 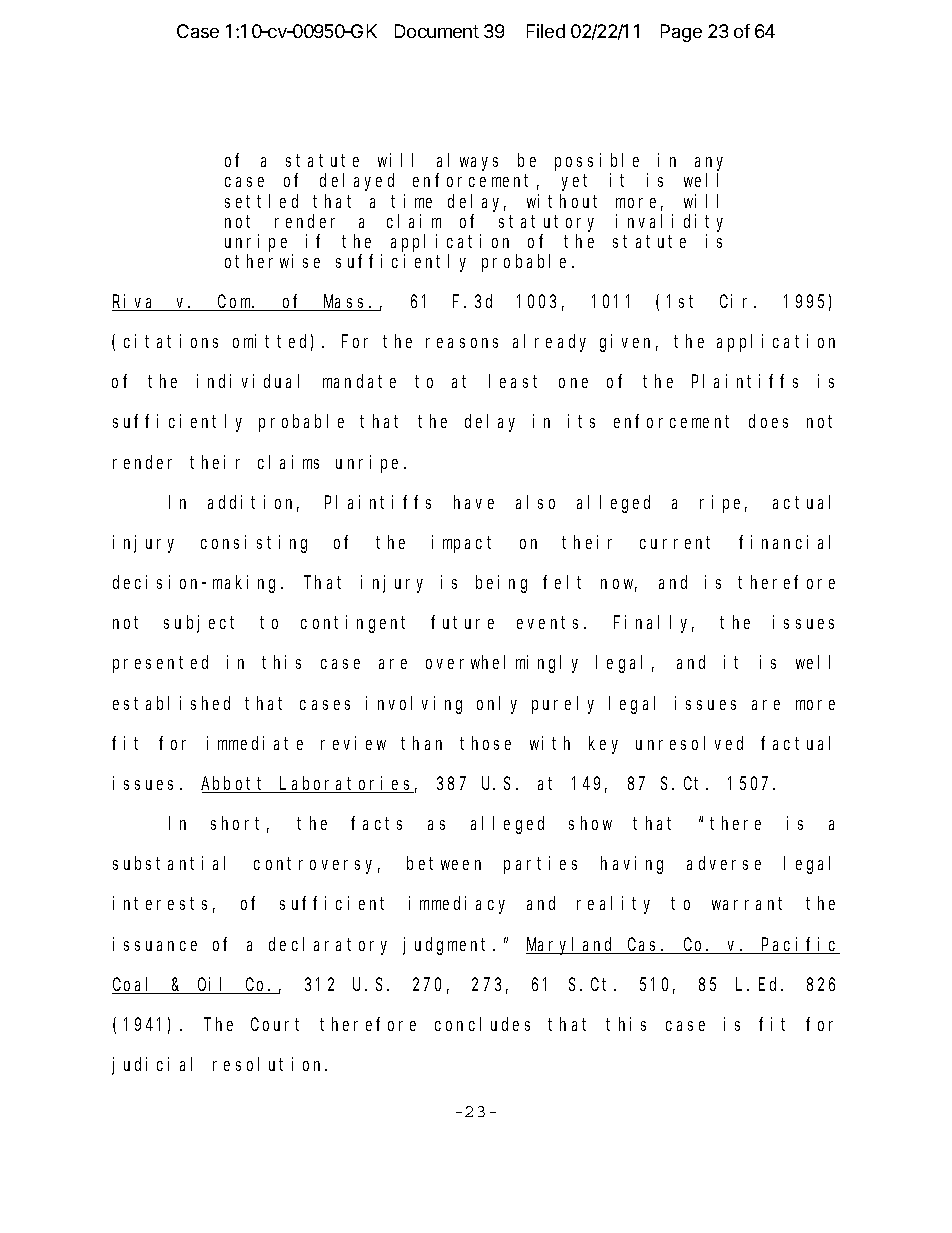 I want to click on Pacific, so click(x=800, y=945).
